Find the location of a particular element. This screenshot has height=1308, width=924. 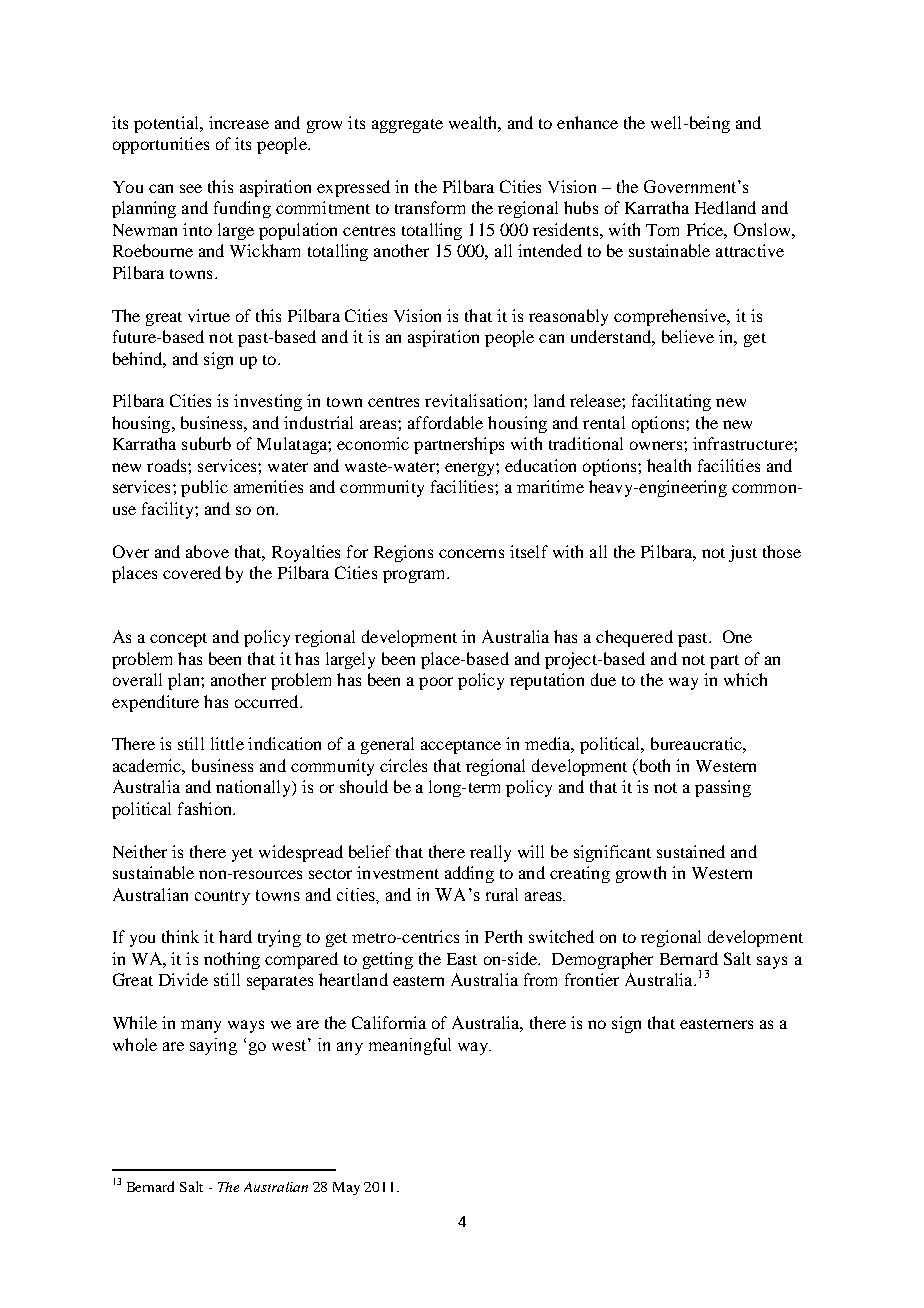

concept is located at coordinates (178, 640).
